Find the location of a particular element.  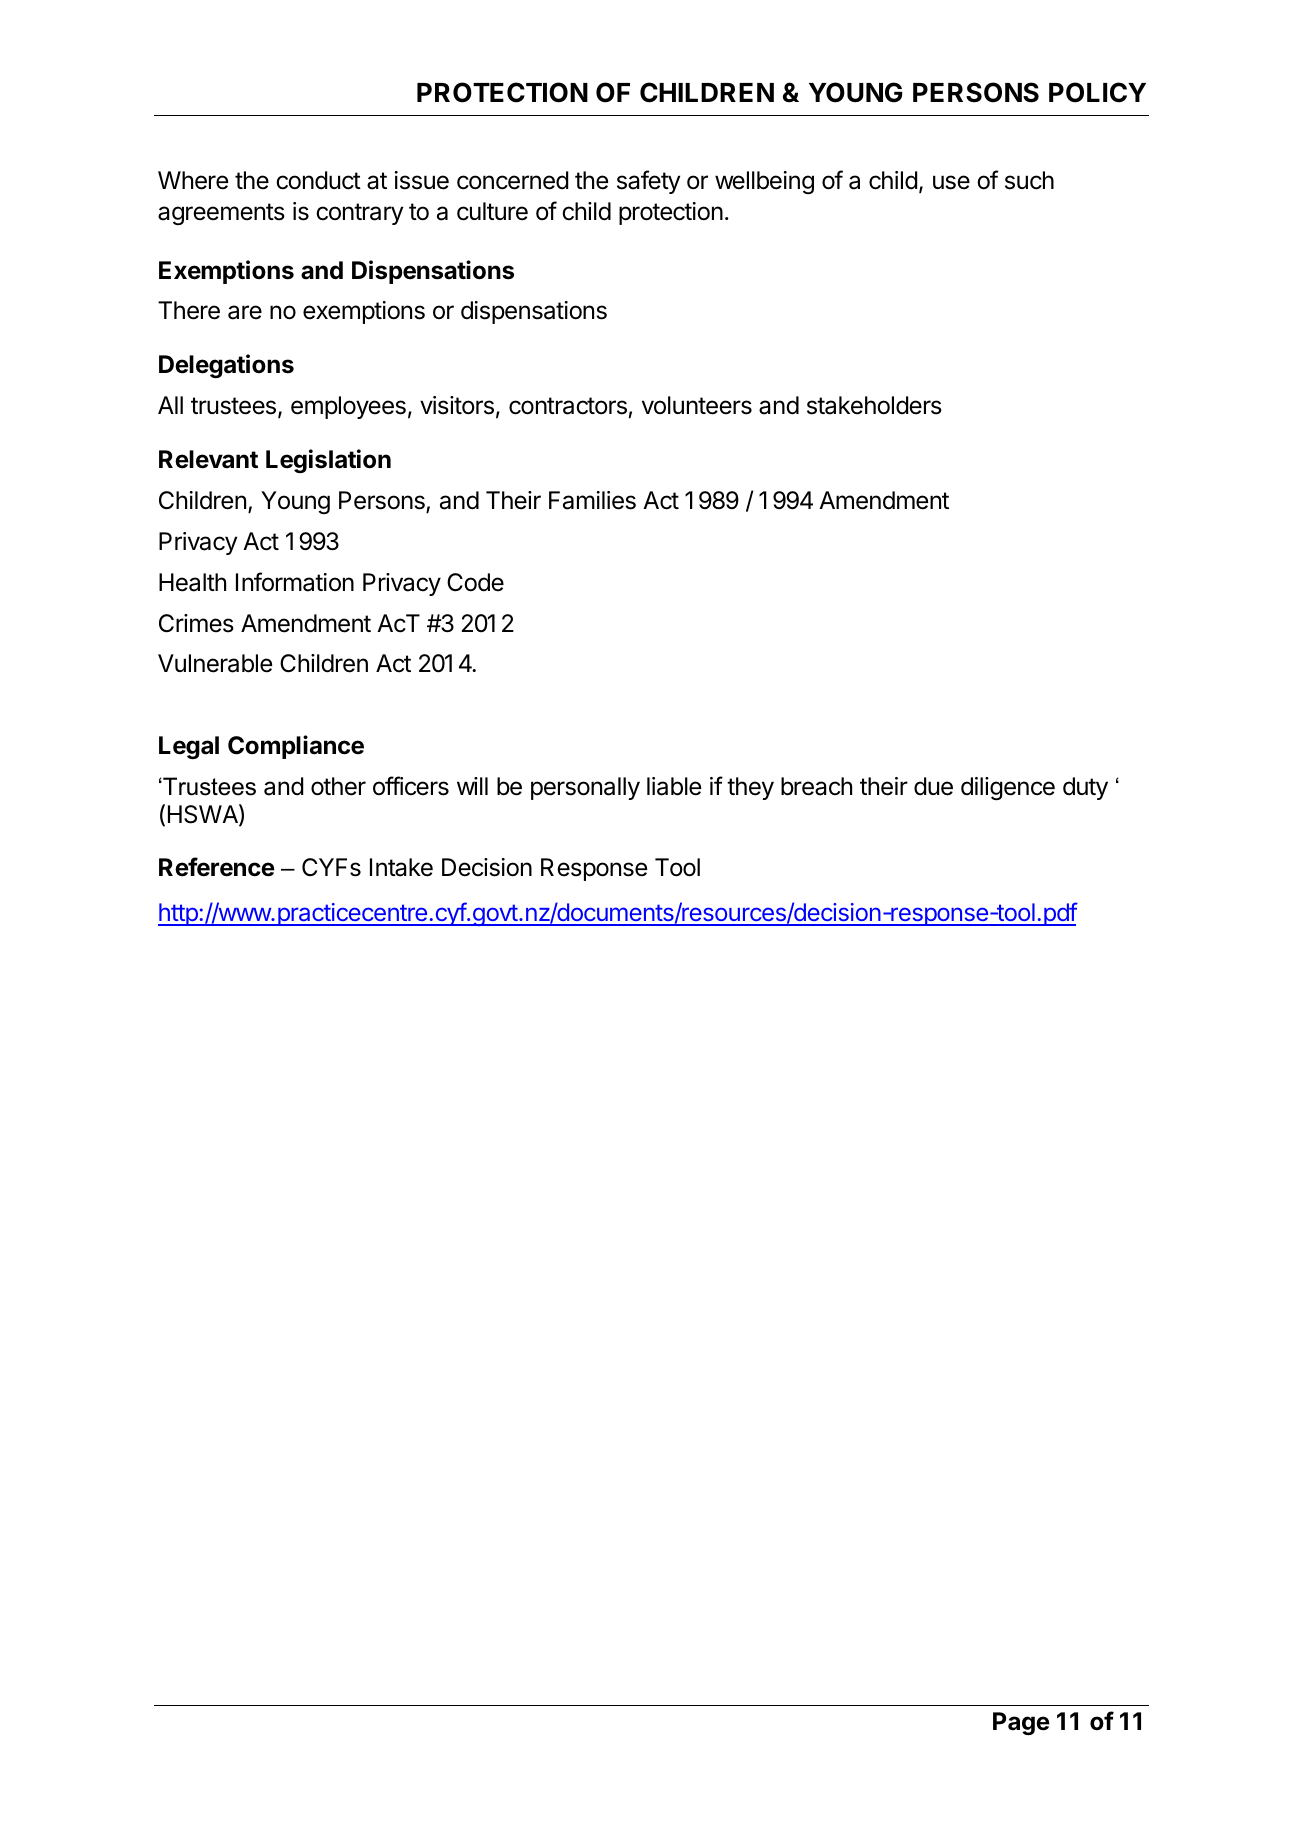

liable is located at coordinates (674, 786).
